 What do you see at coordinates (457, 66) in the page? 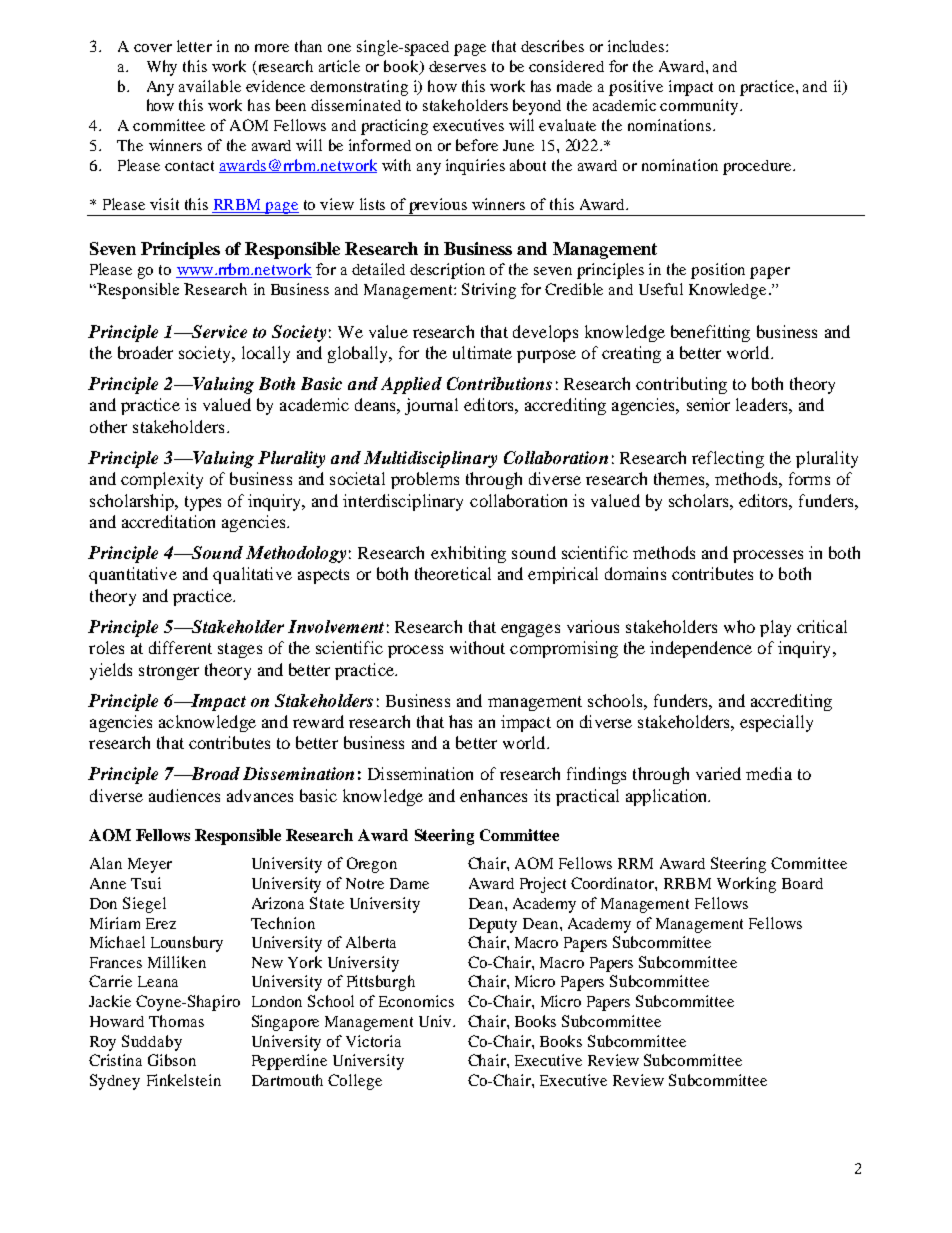
I see `deserves` at bounding box center [457, 66].
